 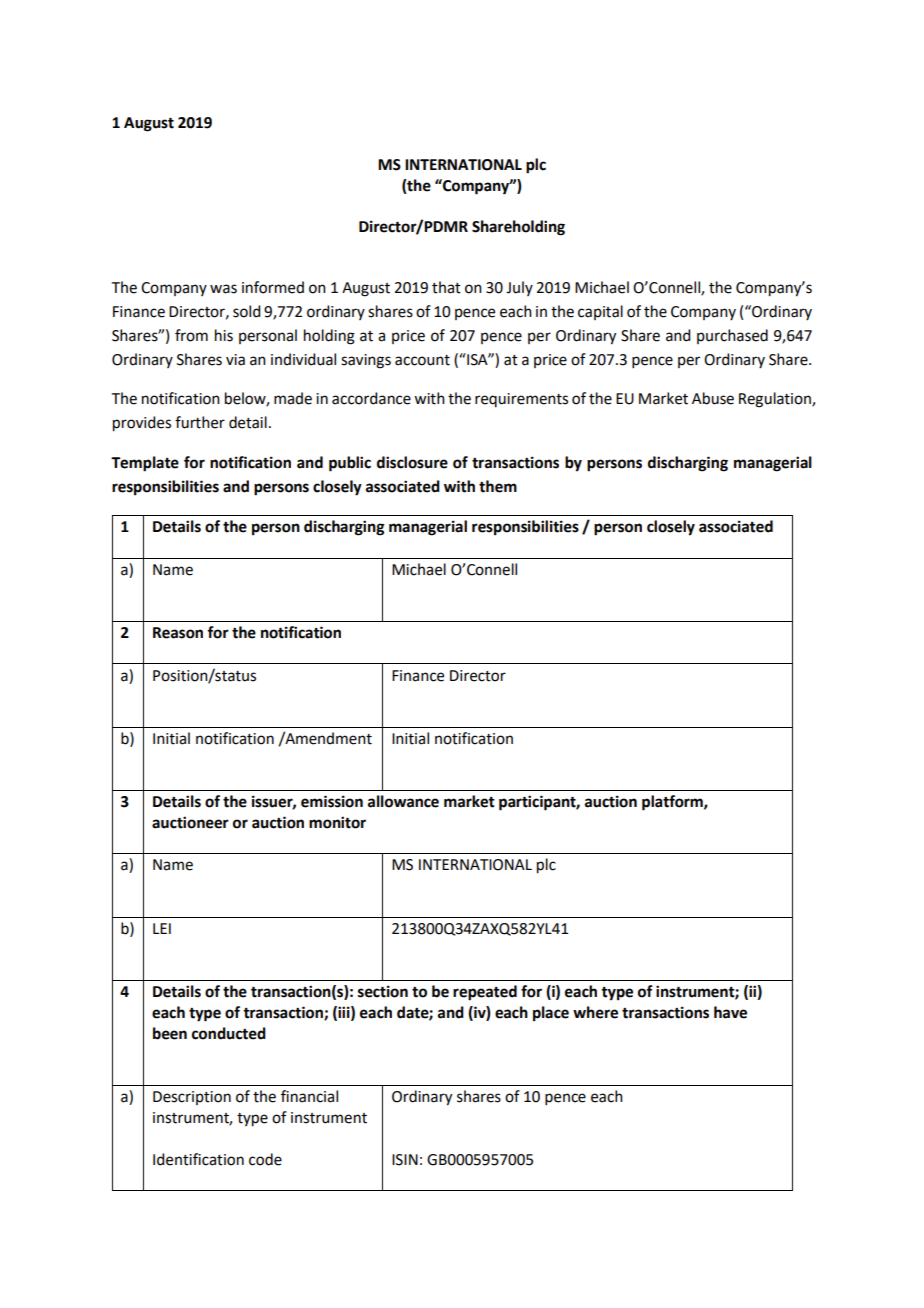 What do you see at coordinates (246, 311) in the document?
I see `sold` at bounding box center [246, 311].
